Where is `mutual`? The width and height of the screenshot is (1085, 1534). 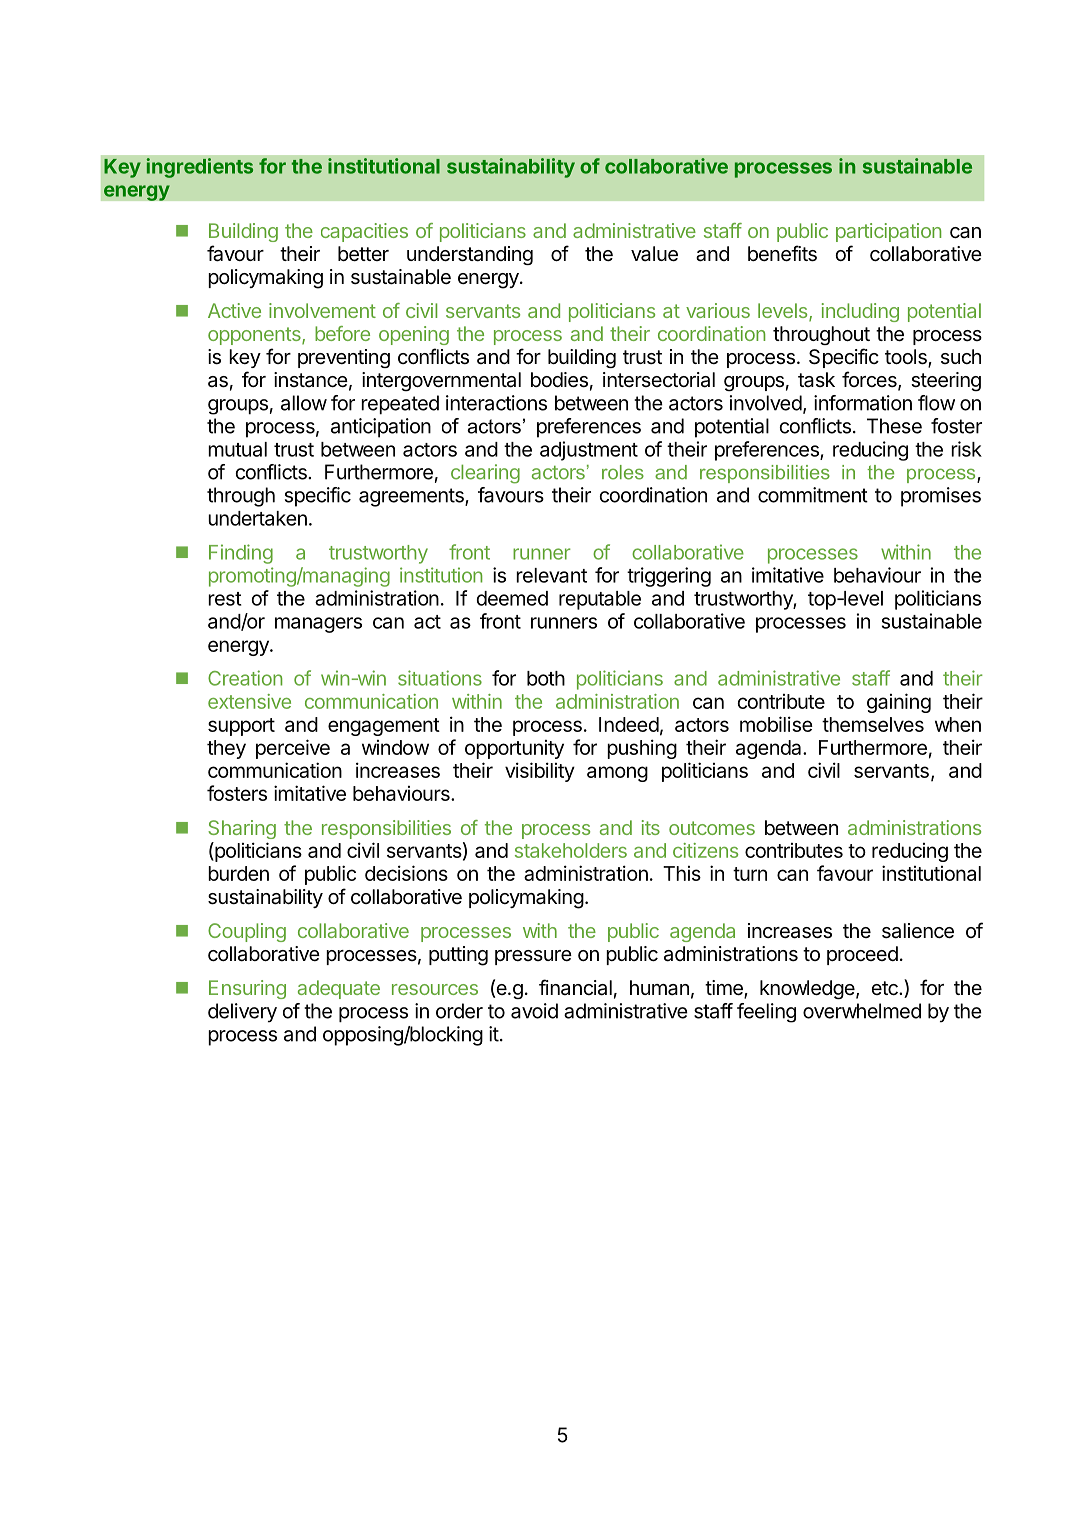 mutual is located at coordinates (237, 449).
